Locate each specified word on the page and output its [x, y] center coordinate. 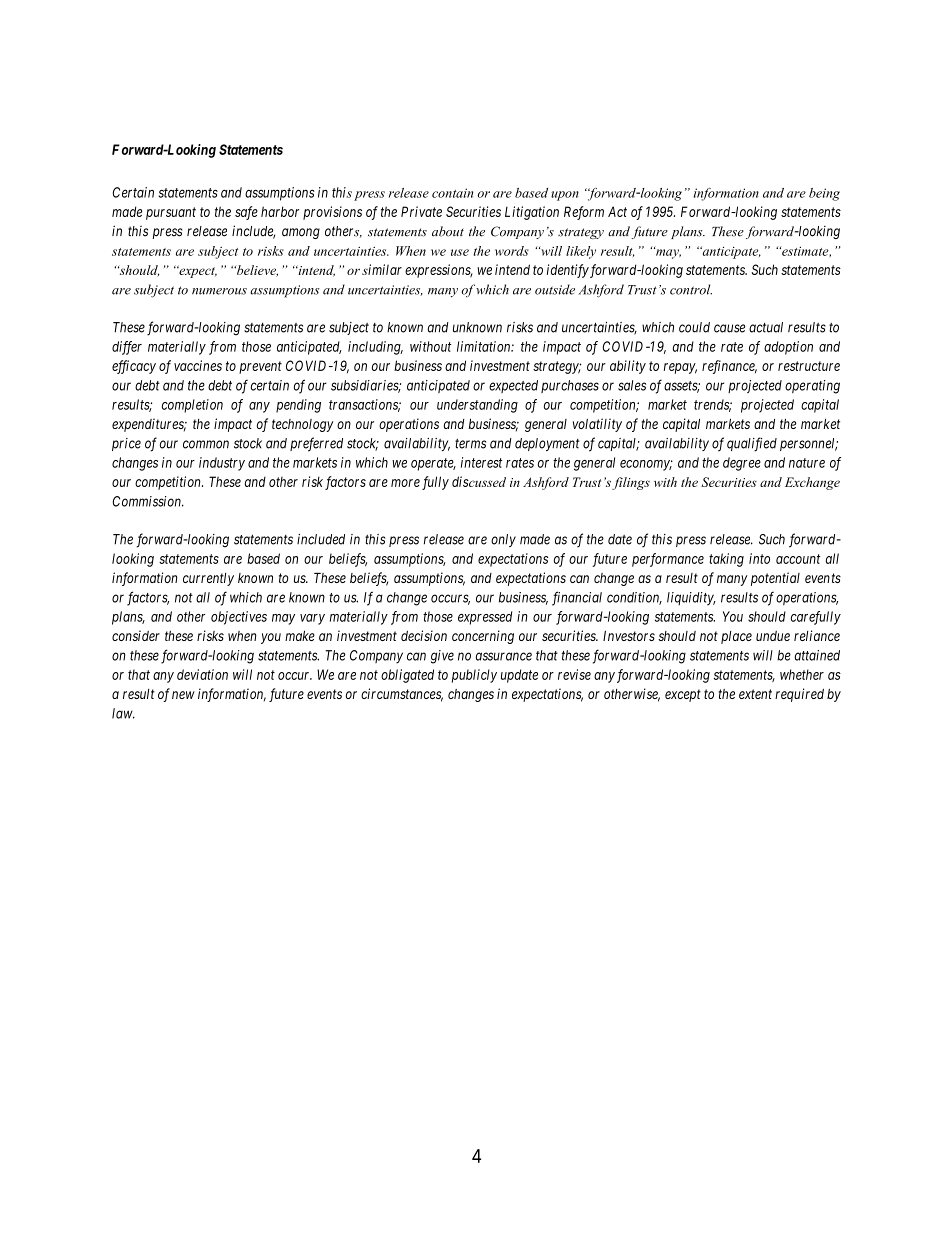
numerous [219, 291]
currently [208, 579]
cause [729, 328]
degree [742, 464]
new [183, 695]
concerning [483, 637]
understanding [477, 406]
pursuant [171, 213]
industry [222, 464]
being [824, 194]
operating [812, 387]
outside [555, 289]
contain [452, 193]
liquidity [691, 599]
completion [192, 406]
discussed [479, 481]
